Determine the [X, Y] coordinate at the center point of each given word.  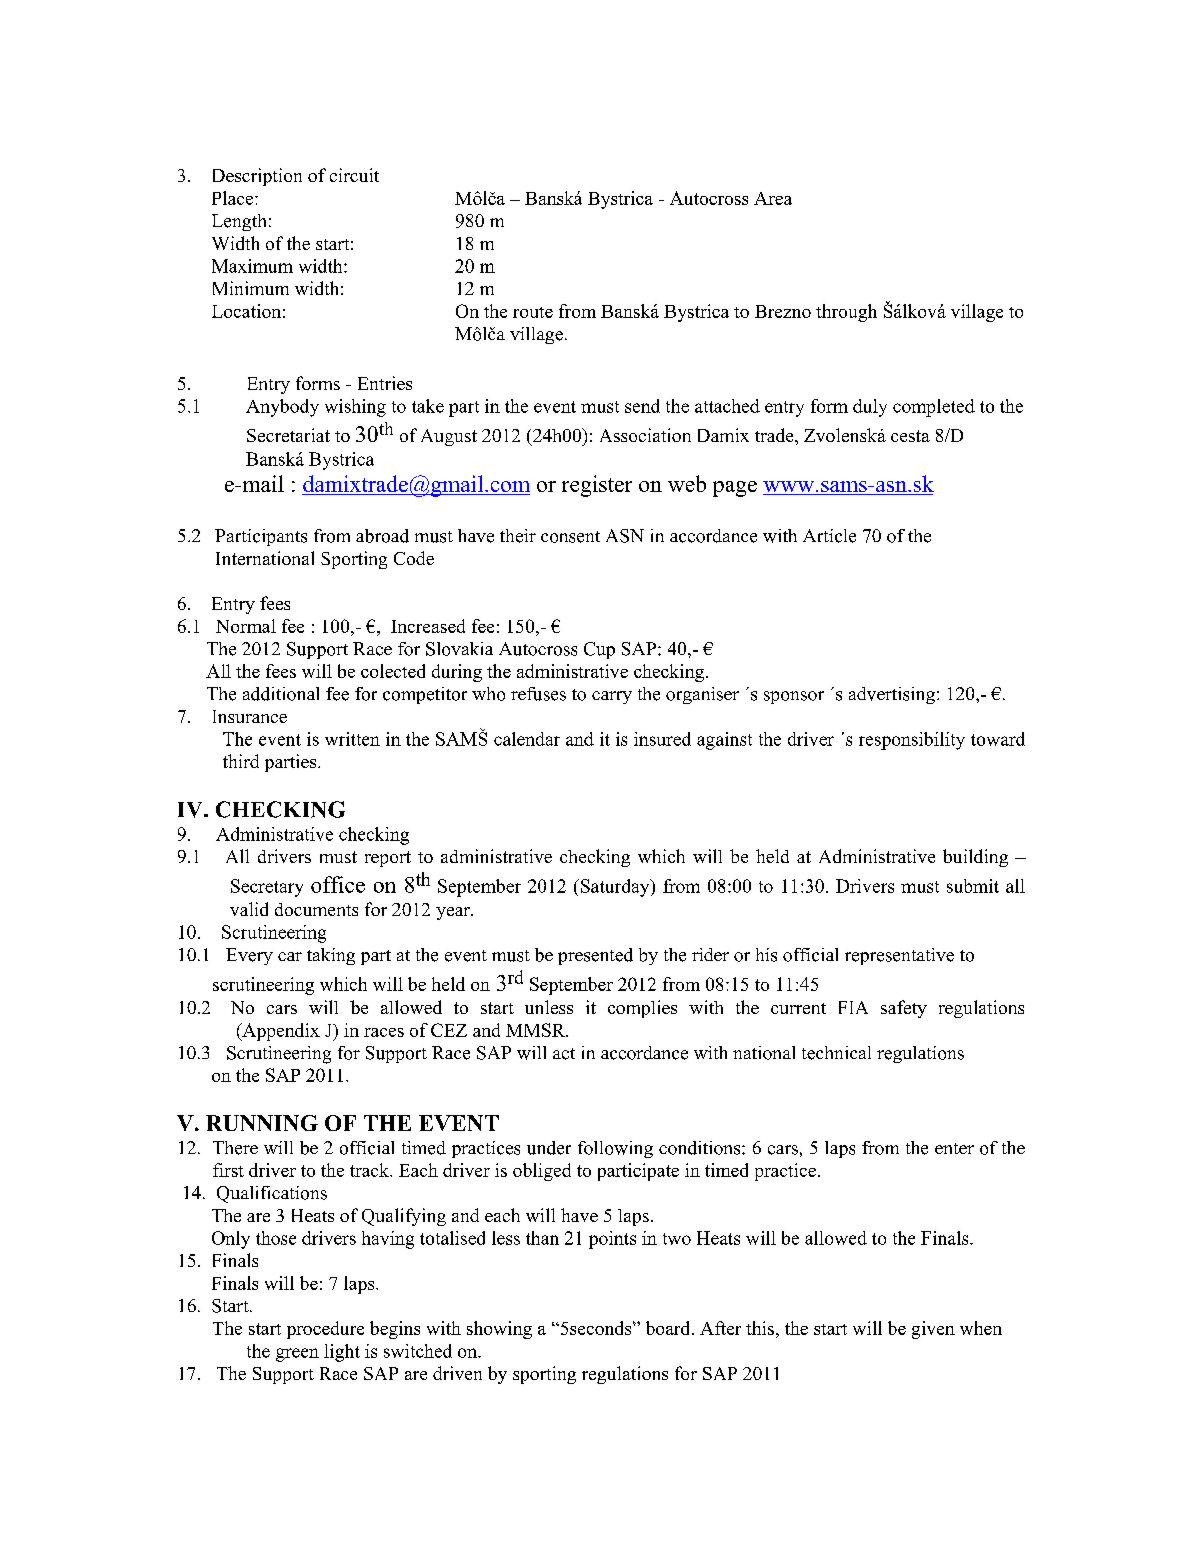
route [533, 312]
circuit [354, 175]
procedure [325, 1330]
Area [773, 198]
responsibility [912, 741]
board [669, 1328]
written [352, 739]
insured [662, 739]
